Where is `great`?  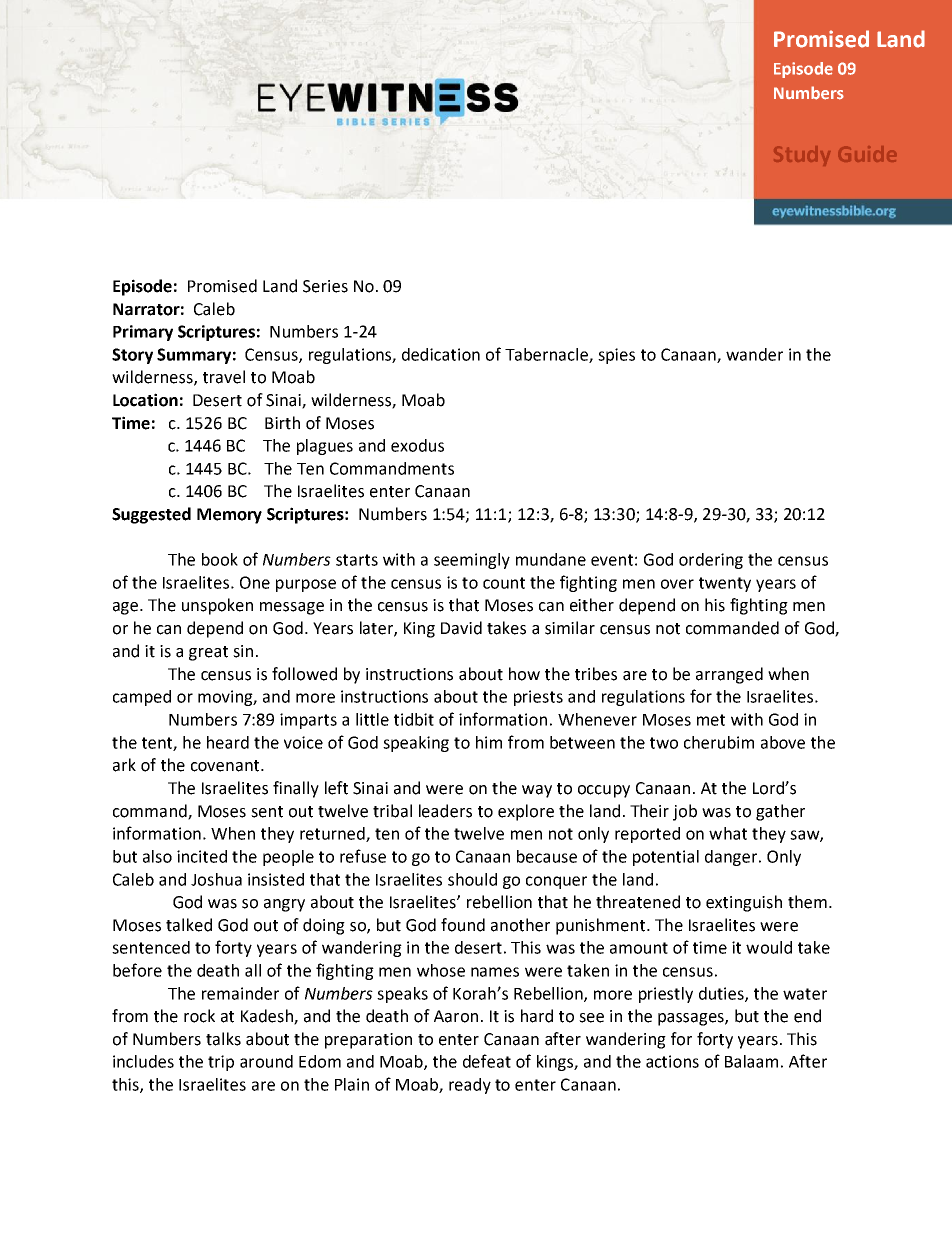
great is located at coordinates (208, 653).
